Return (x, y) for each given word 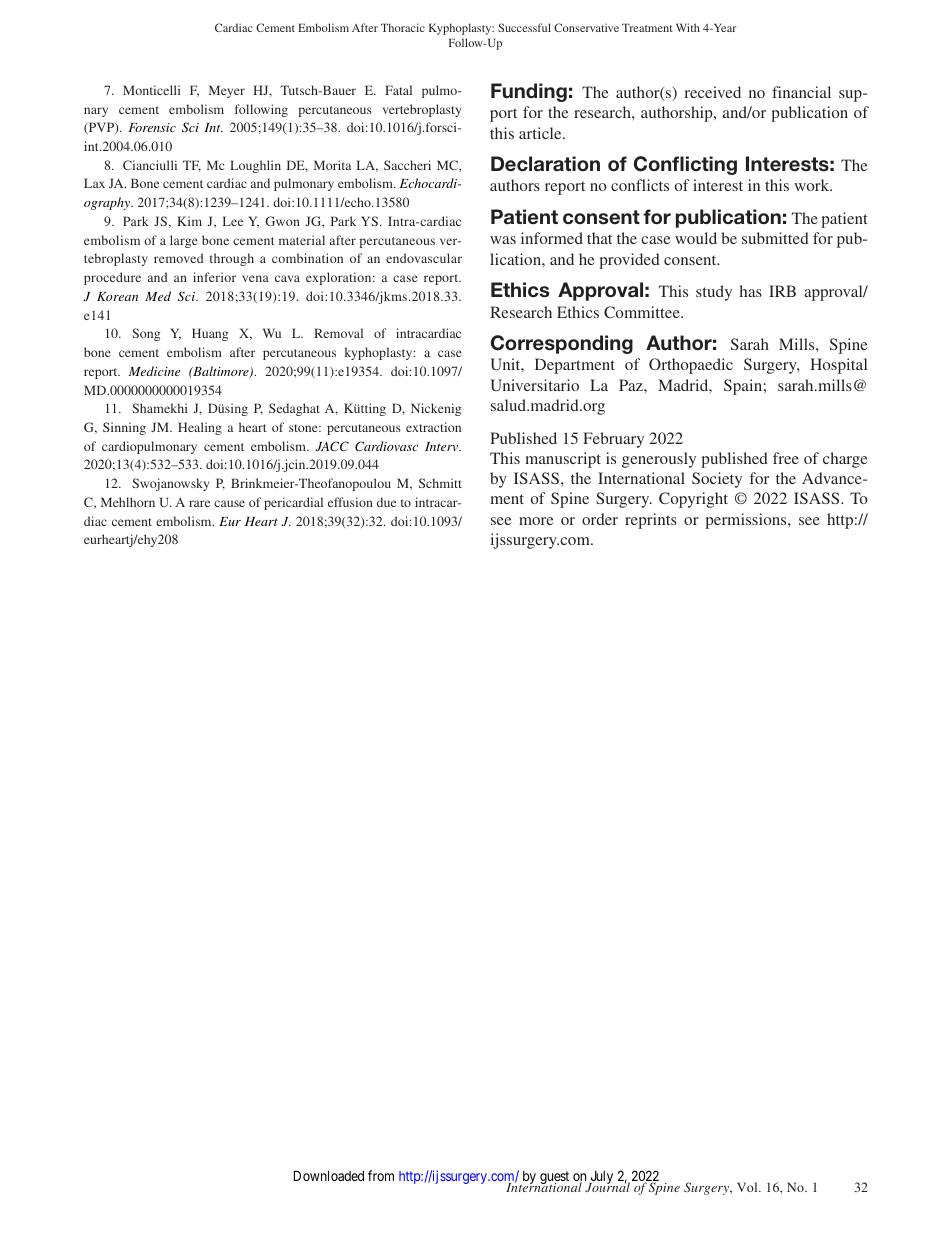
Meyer (227, 91)
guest (554, 1179)
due (386, 502)
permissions (747, 521)
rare (199, 503)
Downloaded (329, 1175)
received (712, 92)
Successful (524, 27)
